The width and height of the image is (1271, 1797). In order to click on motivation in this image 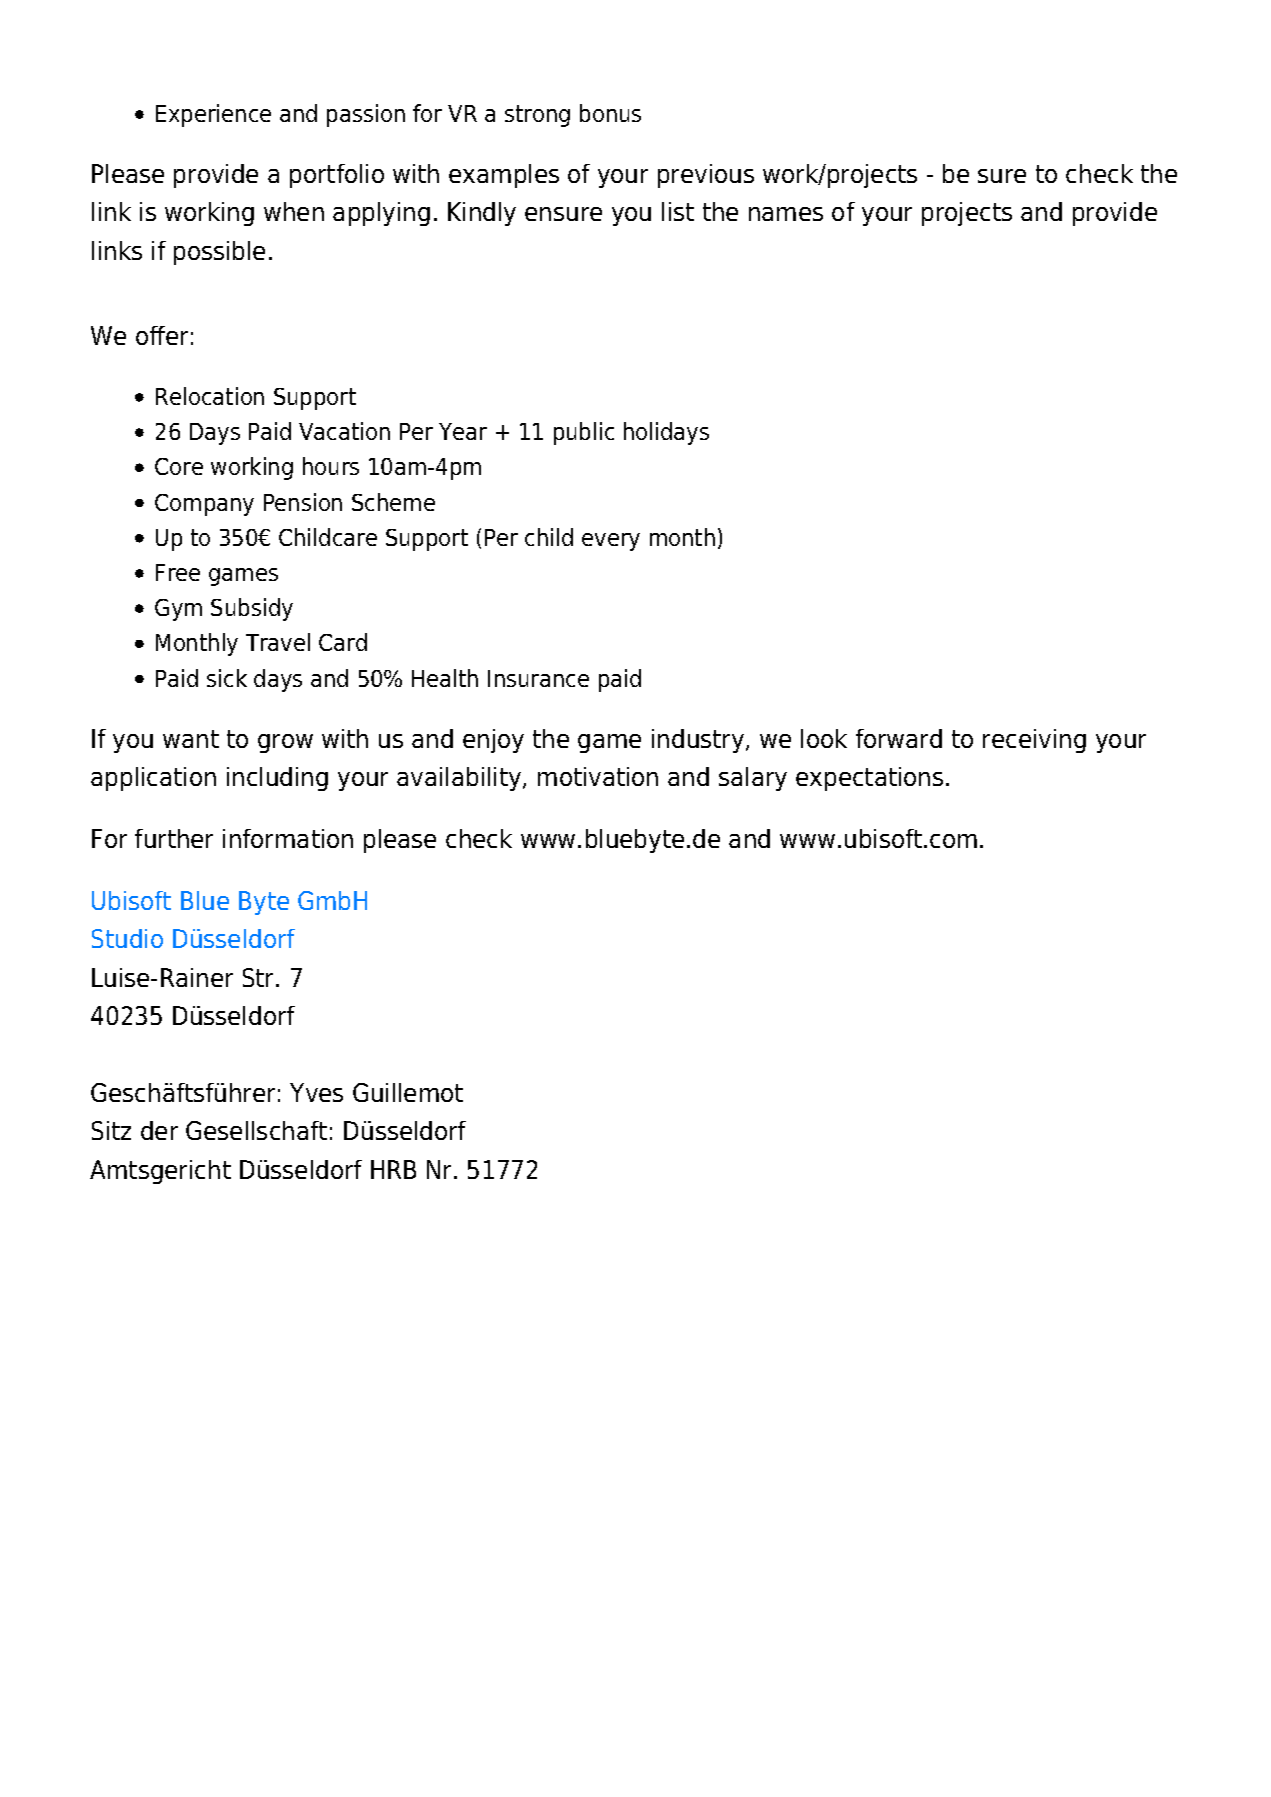, I will do `click(598, 776)`.
